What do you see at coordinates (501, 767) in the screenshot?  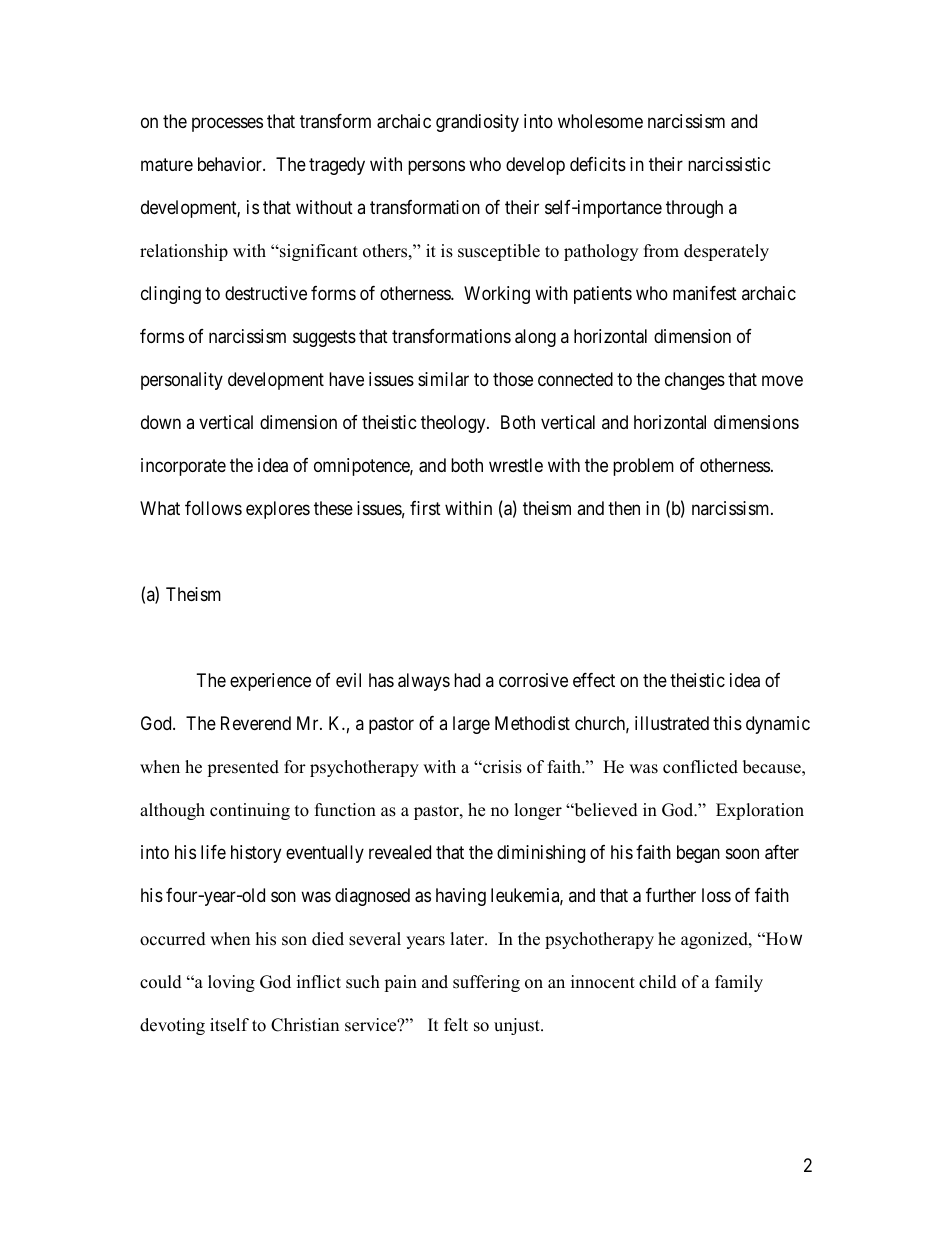 I see `crisis` at bounding box center [501, 767].
